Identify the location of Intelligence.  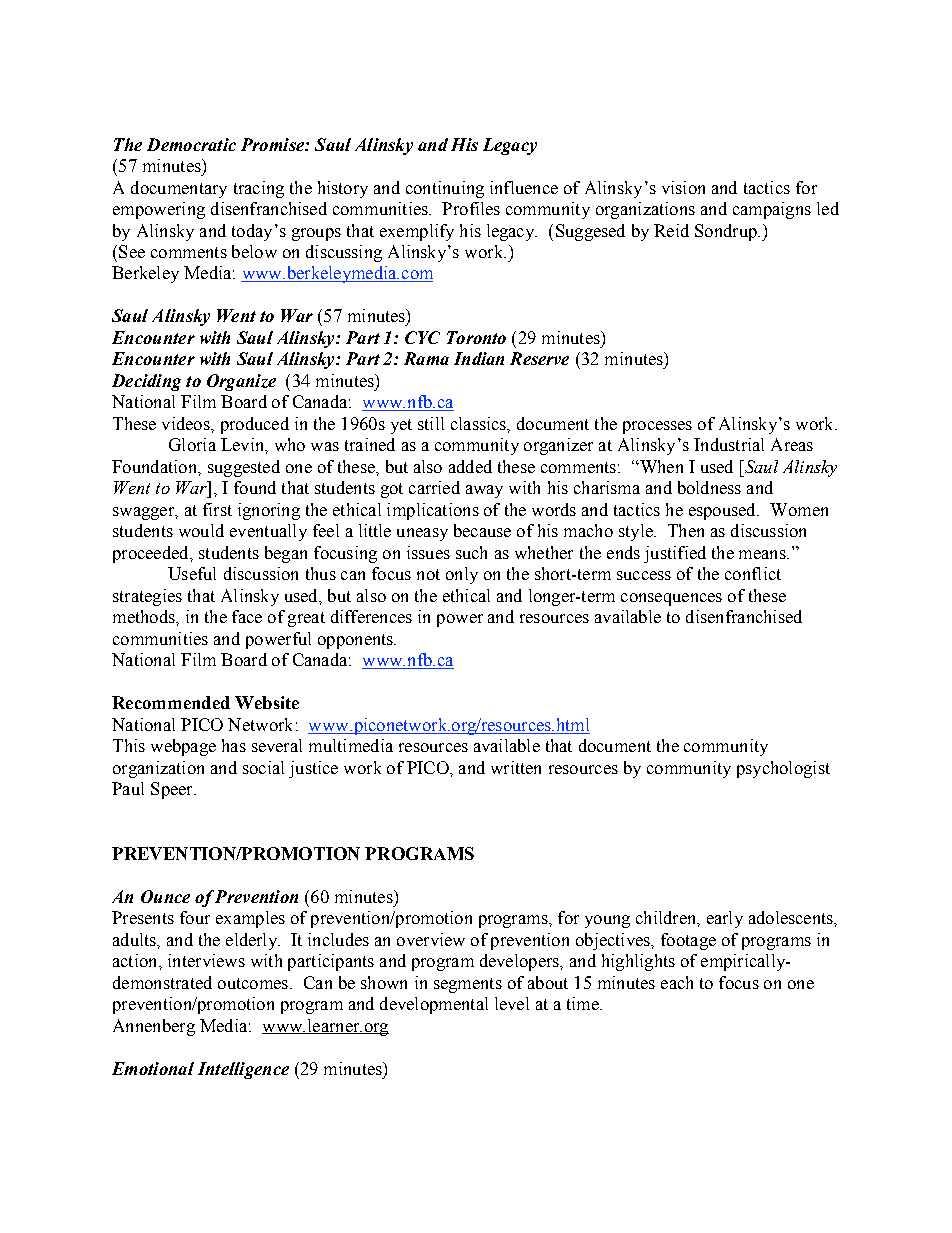
(243, 1070).
